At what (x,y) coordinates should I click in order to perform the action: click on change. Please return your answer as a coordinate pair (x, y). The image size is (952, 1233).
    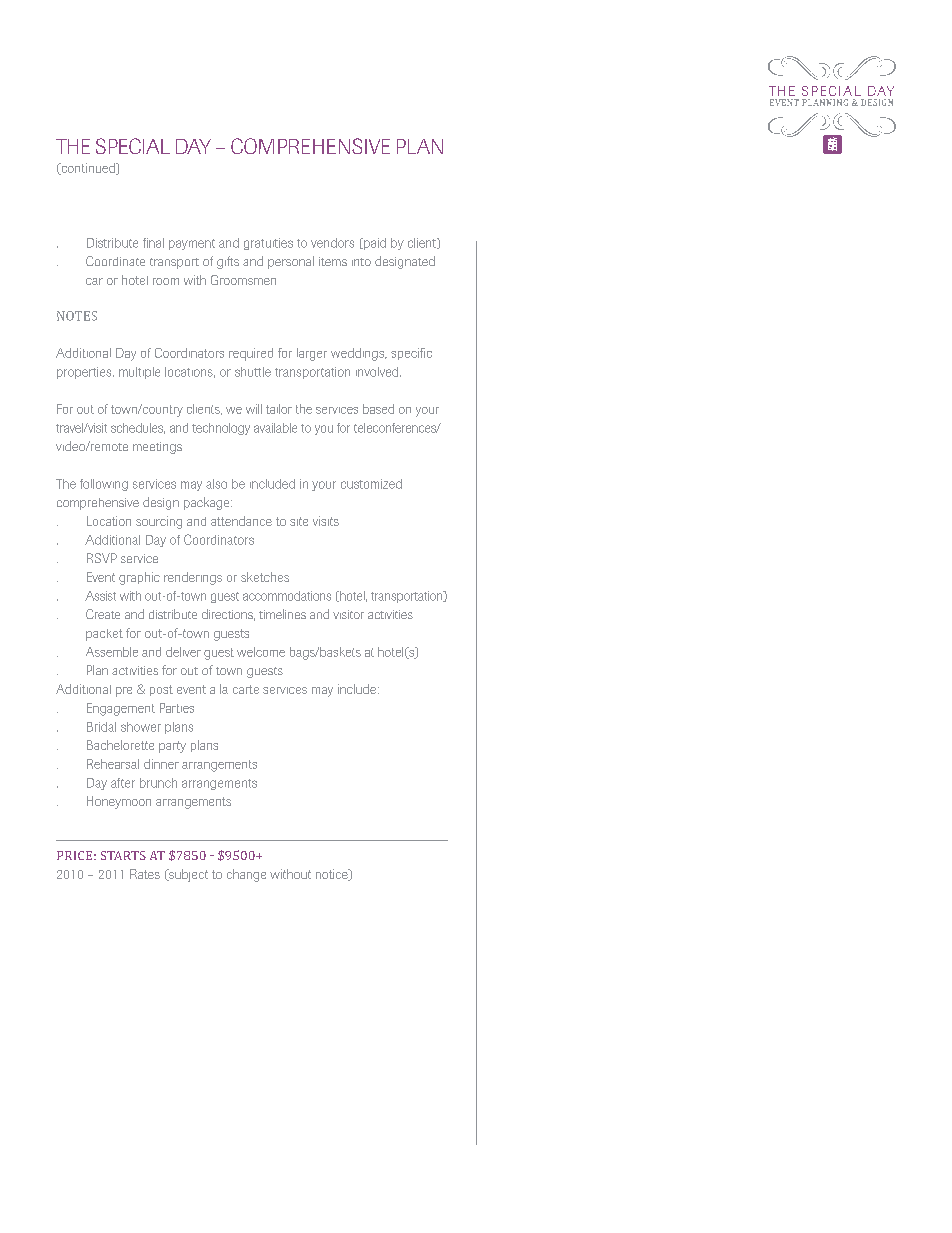
    Looking at the image, I should click on (246, 875).
